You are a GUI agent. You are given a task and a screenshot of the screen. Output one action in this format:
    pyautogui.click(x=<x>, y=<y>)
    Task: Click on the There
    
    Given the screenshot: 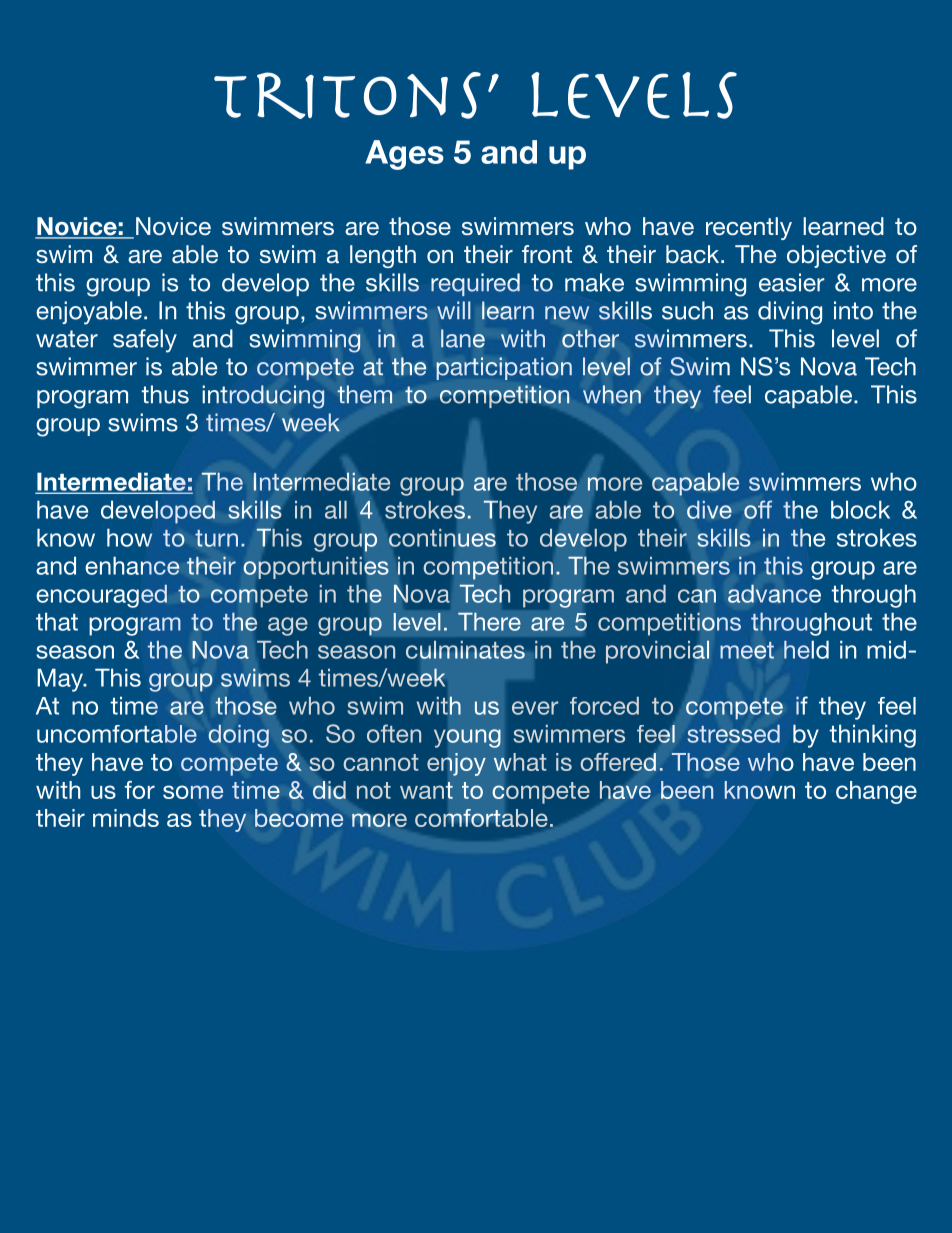 What is the action you would take?
    pyautogui.click(x=489, y=622)
